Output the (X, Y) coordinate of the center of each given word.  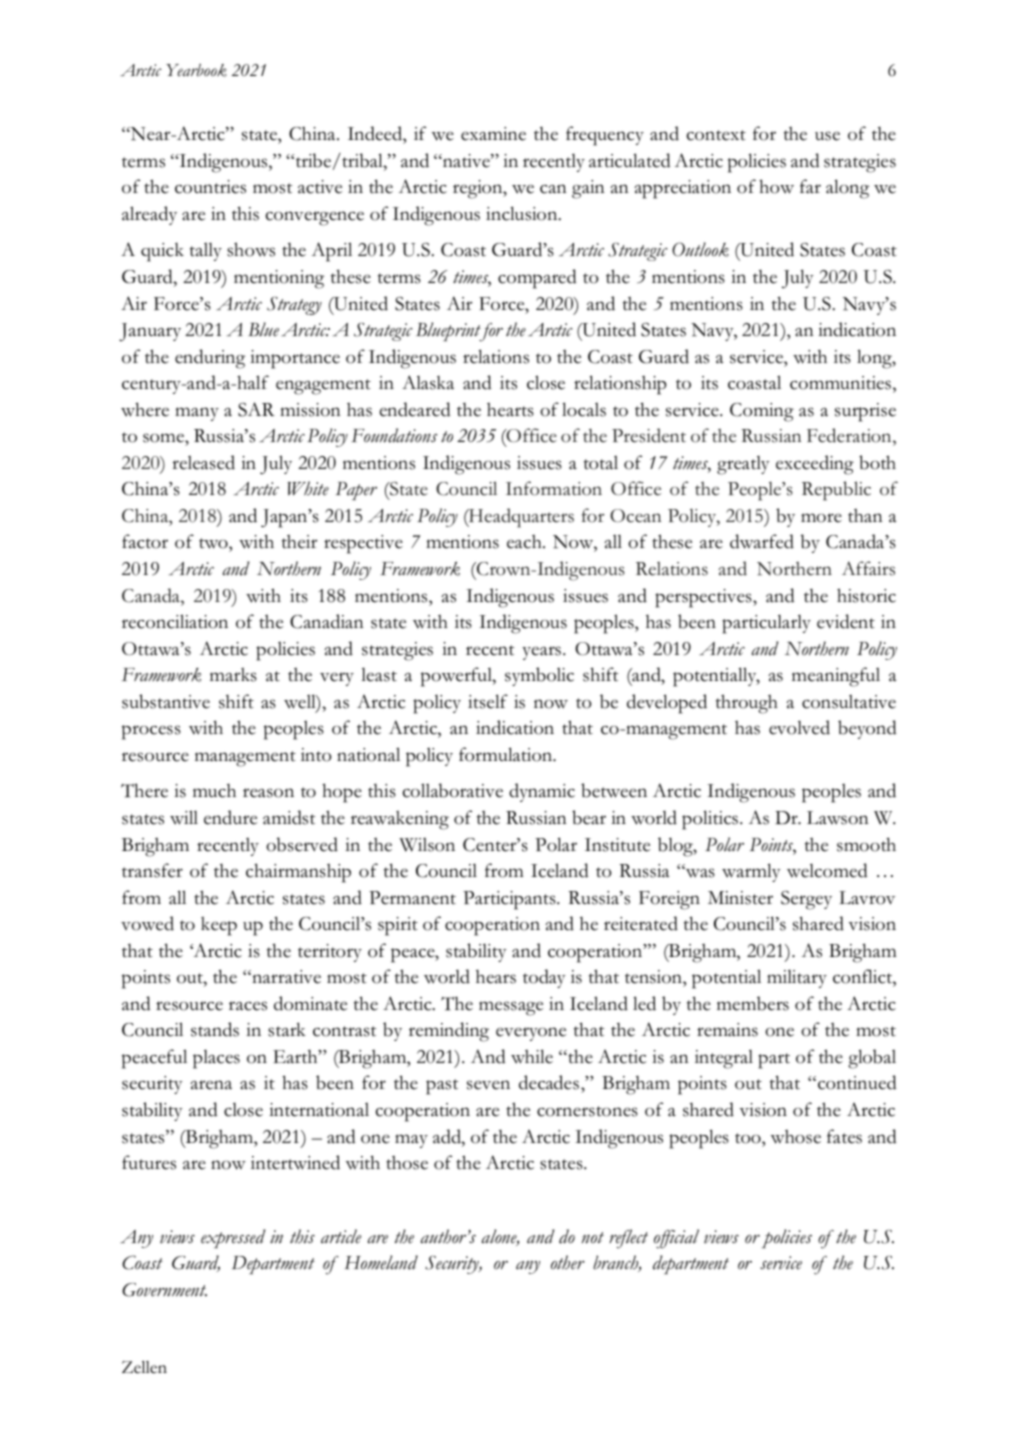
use (827, 136)
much (214, 791)
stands (215, 1029)
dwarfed (762, 541)
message (511, 1008)
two (214, 545)
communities (840, 383)
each (525, 541)
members (753, 1003)
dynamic (542, 792)
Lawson (838, 818)
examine (493, 134)
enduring (210, 359)
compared (537, 279)
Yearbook (196, 70)
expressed (233, 1238)
